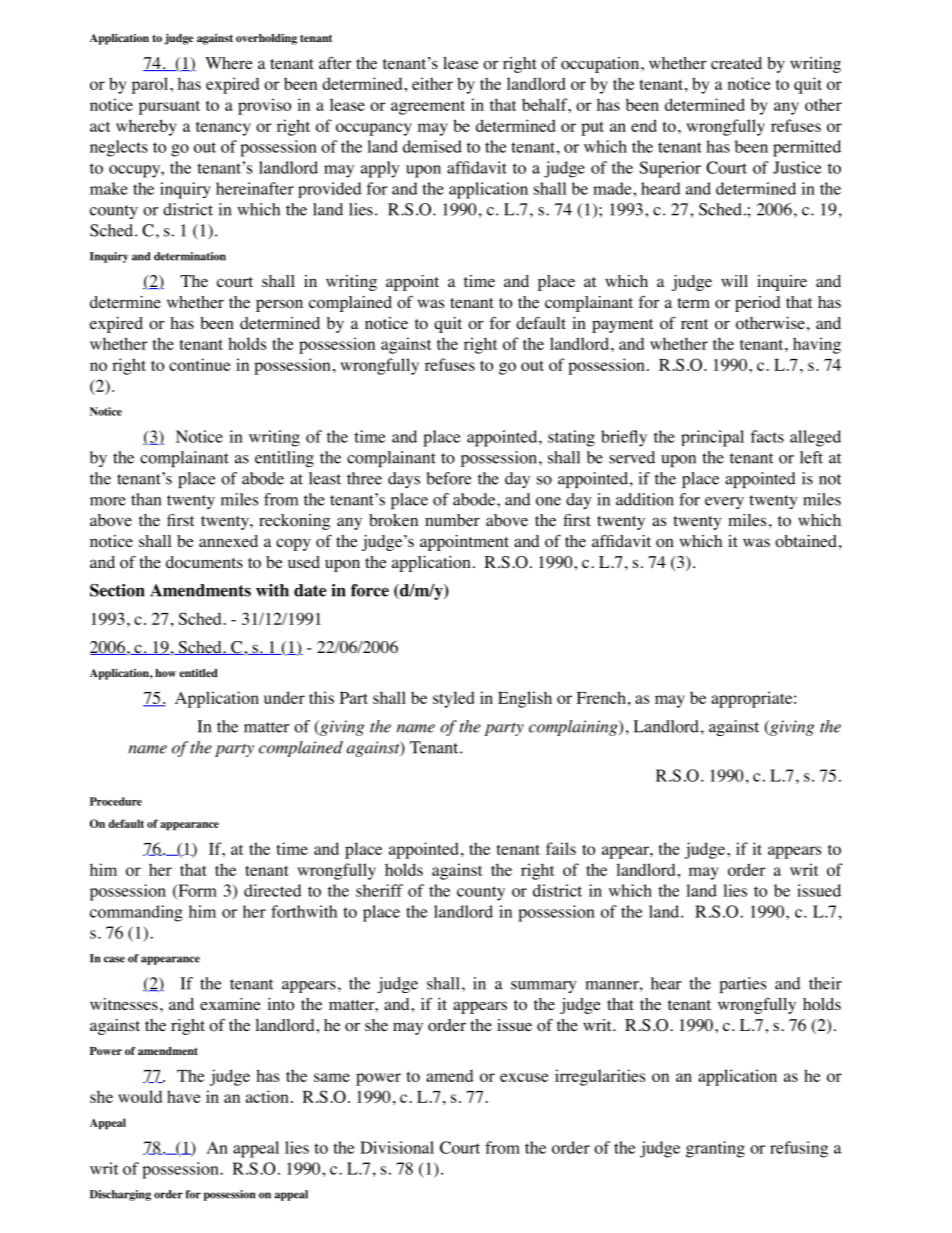 Image resolution: width=952 pixels, height=1233 pixels. Describe the element at coordinates (825, 983) in the screenshot. I see `their` at that location.
